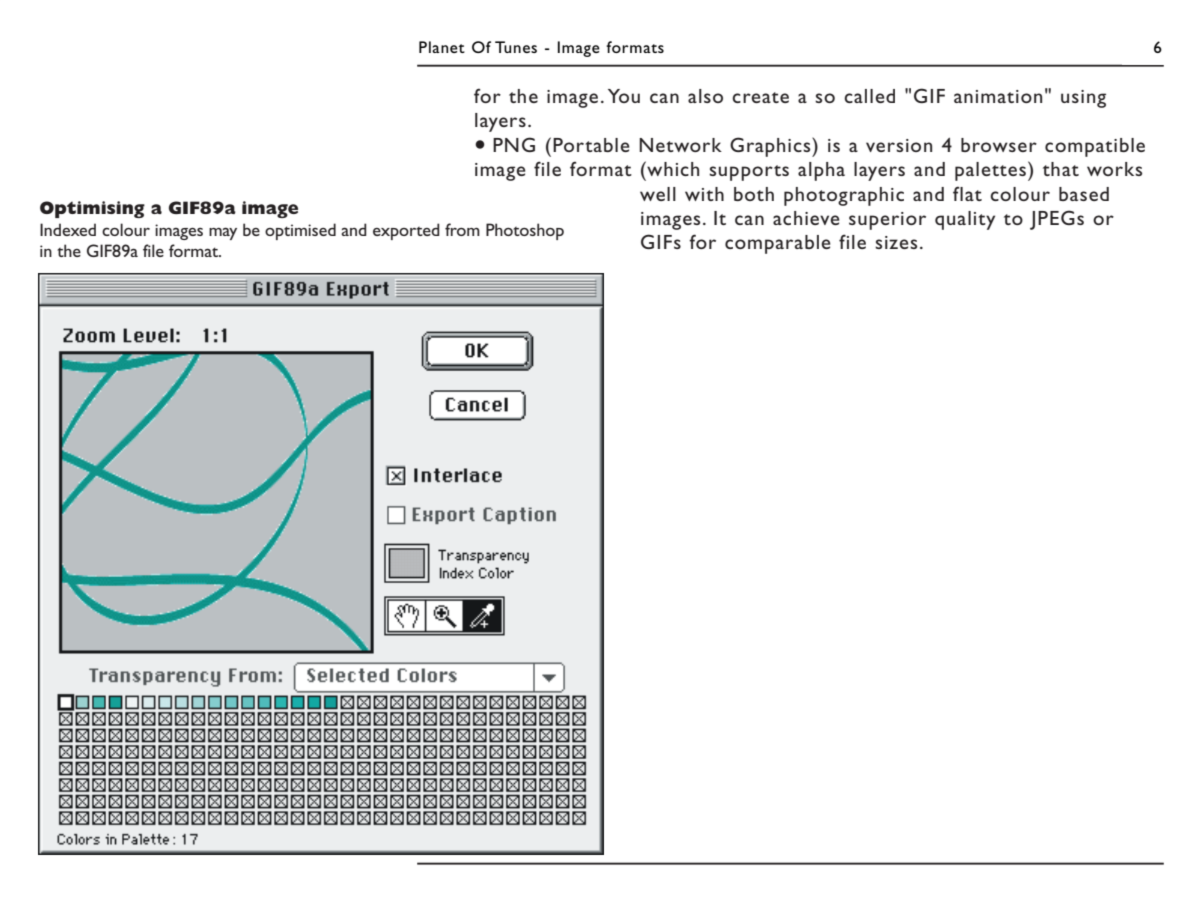 The image size is (1201, 899). I want to click on flat, so click(967, 193).
